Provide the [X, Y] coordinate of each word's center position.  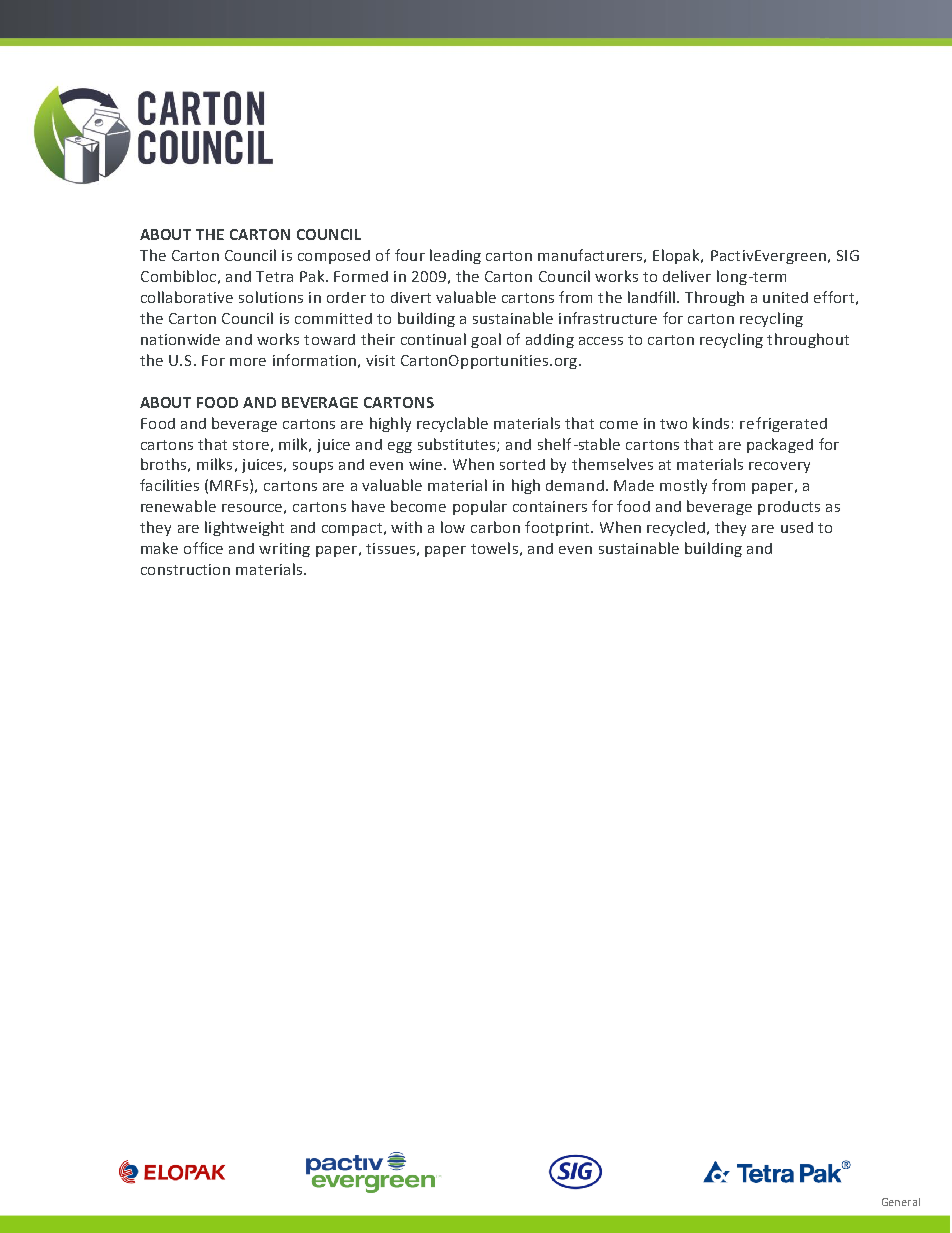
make [159, 548]
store [251, 445]
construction [185, 569]
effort [834, 297]
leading [455, 256]
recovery [779, 467]
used [797, 527]
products [789, 508]
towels [494, 548]
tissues [390, 548]
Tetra [274, 276]
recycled [676, 528]
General [901, 1202]
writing [284, 550]
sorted [522, 464]
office [203, 548]
